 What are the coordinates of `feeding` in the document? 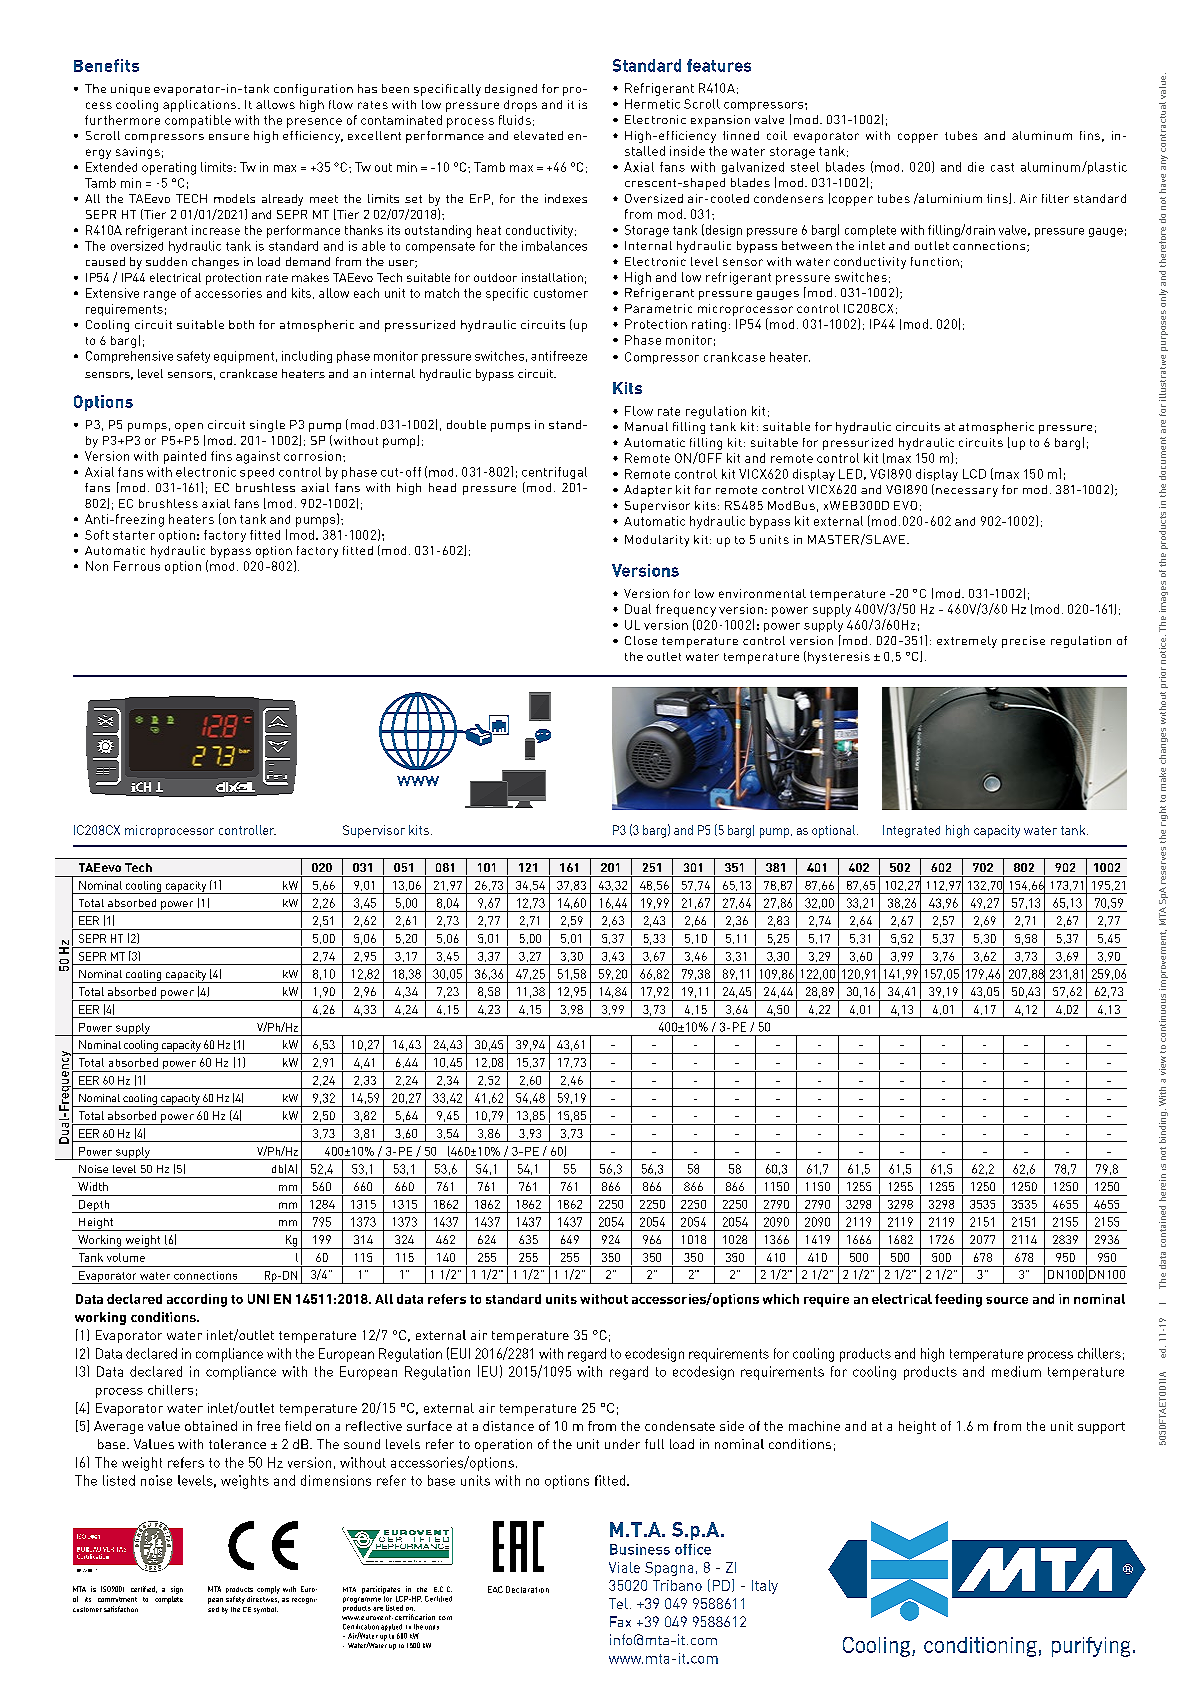 It's located at (958, 1300).
